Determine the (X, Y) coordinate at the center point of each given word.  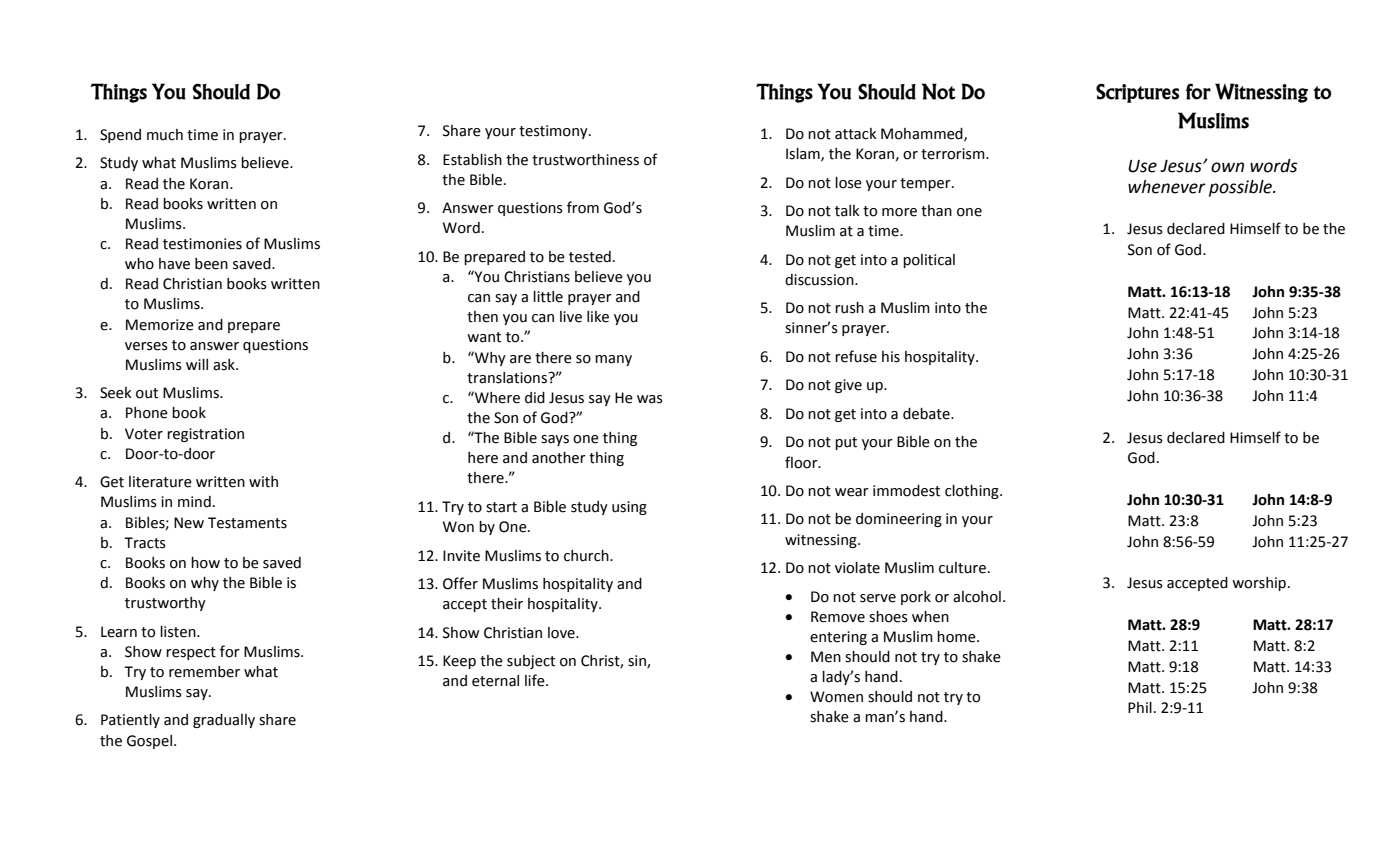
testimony (554, 132)
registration (205, 435)
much (165, 135)
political (929, 261)
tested (590, 257)
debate (927, 414)
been (211, 264)
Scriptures (1137, 93)
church (587, 556)
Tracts (145, 543)
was (650, 399)
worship (1259, 584)
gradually (224, 721)
